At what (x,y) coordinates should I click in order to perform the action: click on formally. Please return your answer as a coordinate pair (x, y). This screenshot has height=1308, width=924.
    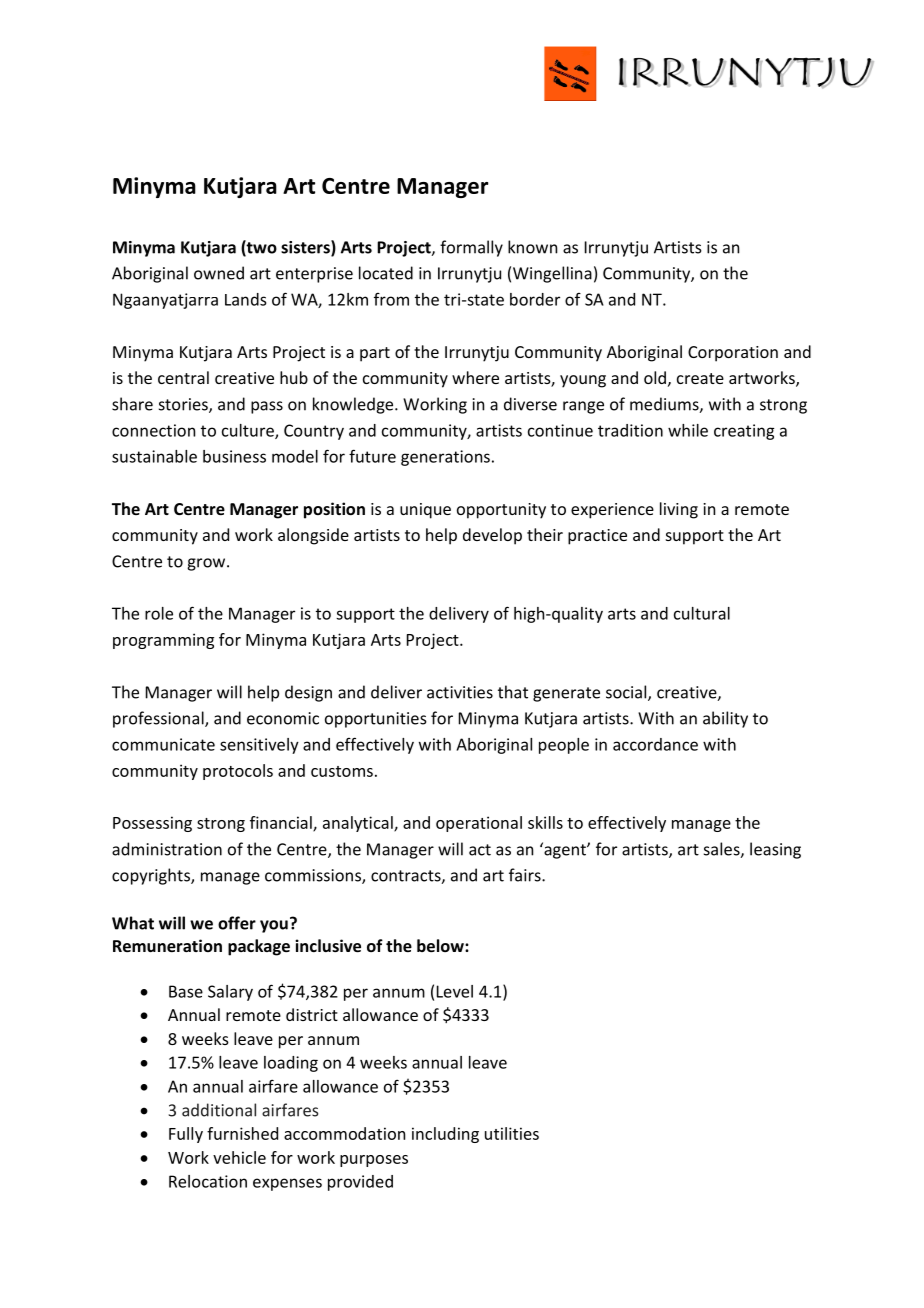
    Looking at the image, I should click on (471, 248).
